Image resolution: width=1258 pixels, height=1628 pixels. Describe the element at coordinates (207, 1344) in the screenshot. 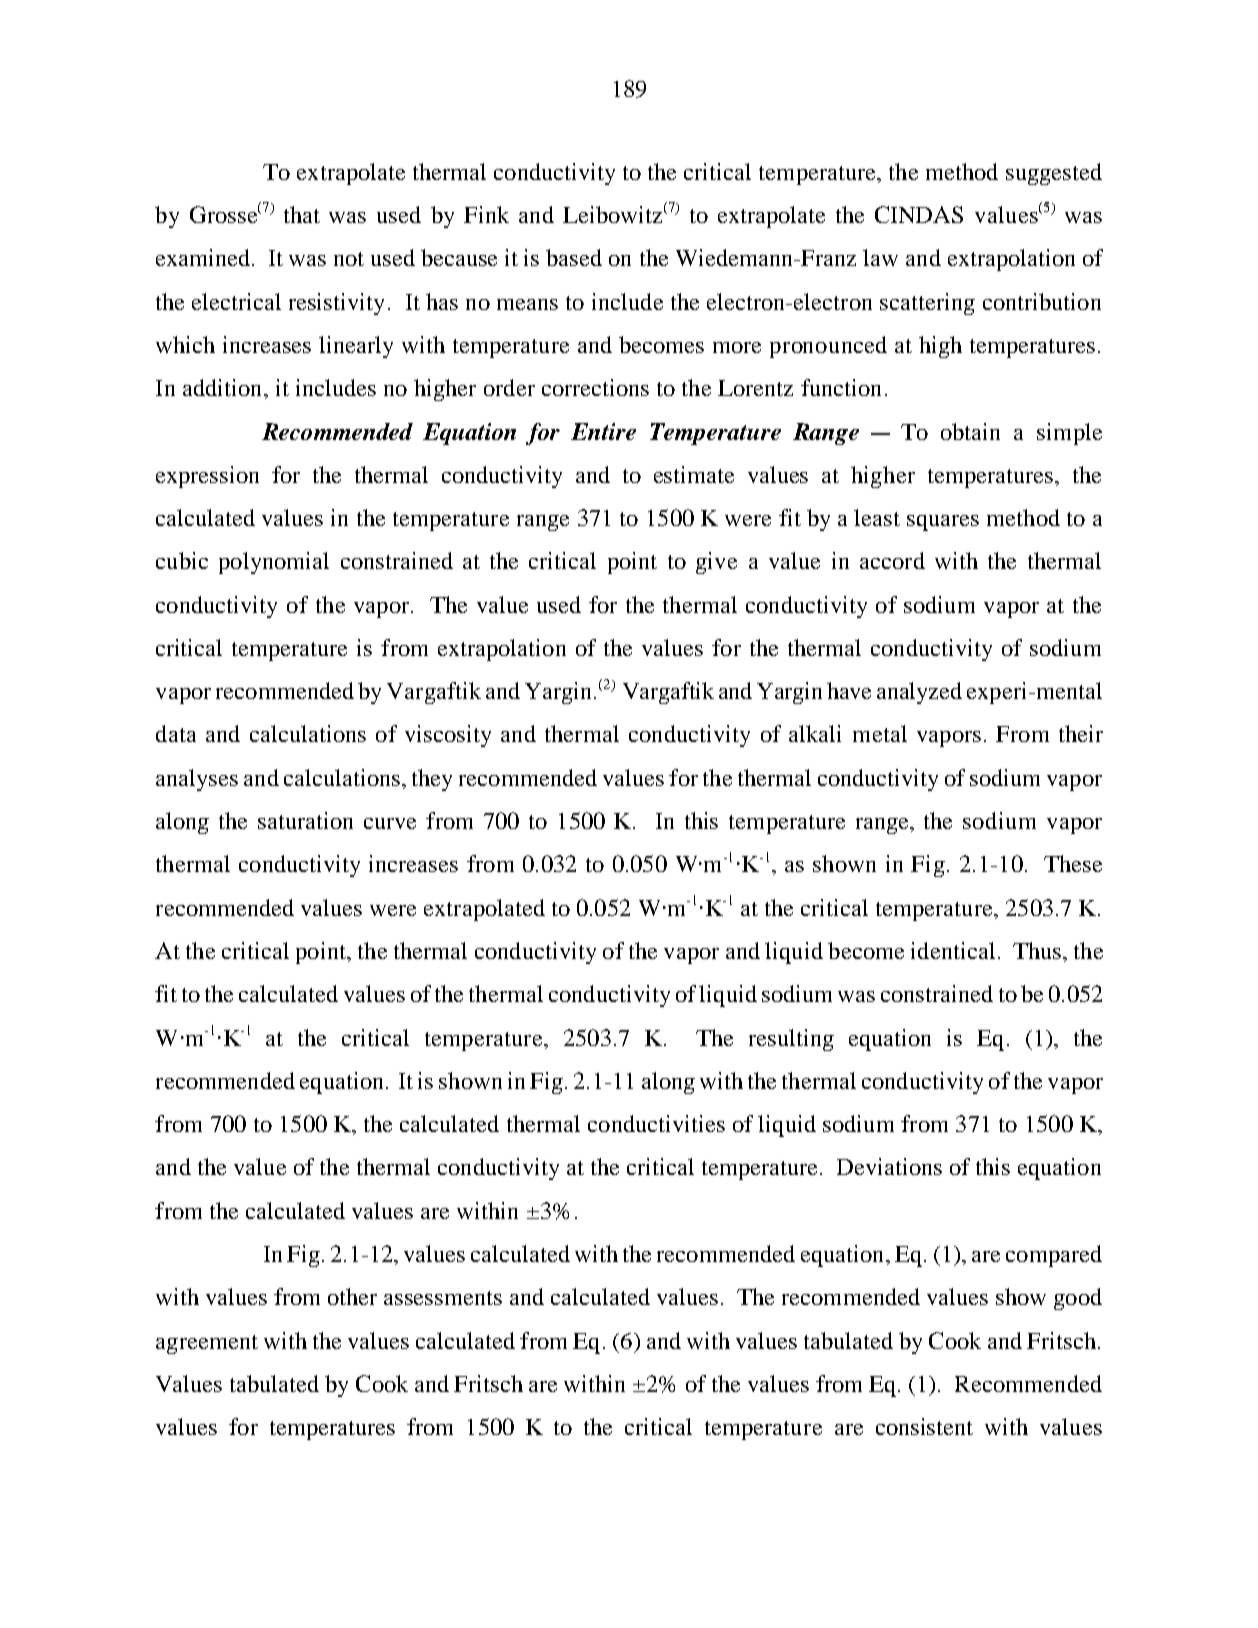

I see `agreement` at that location.
